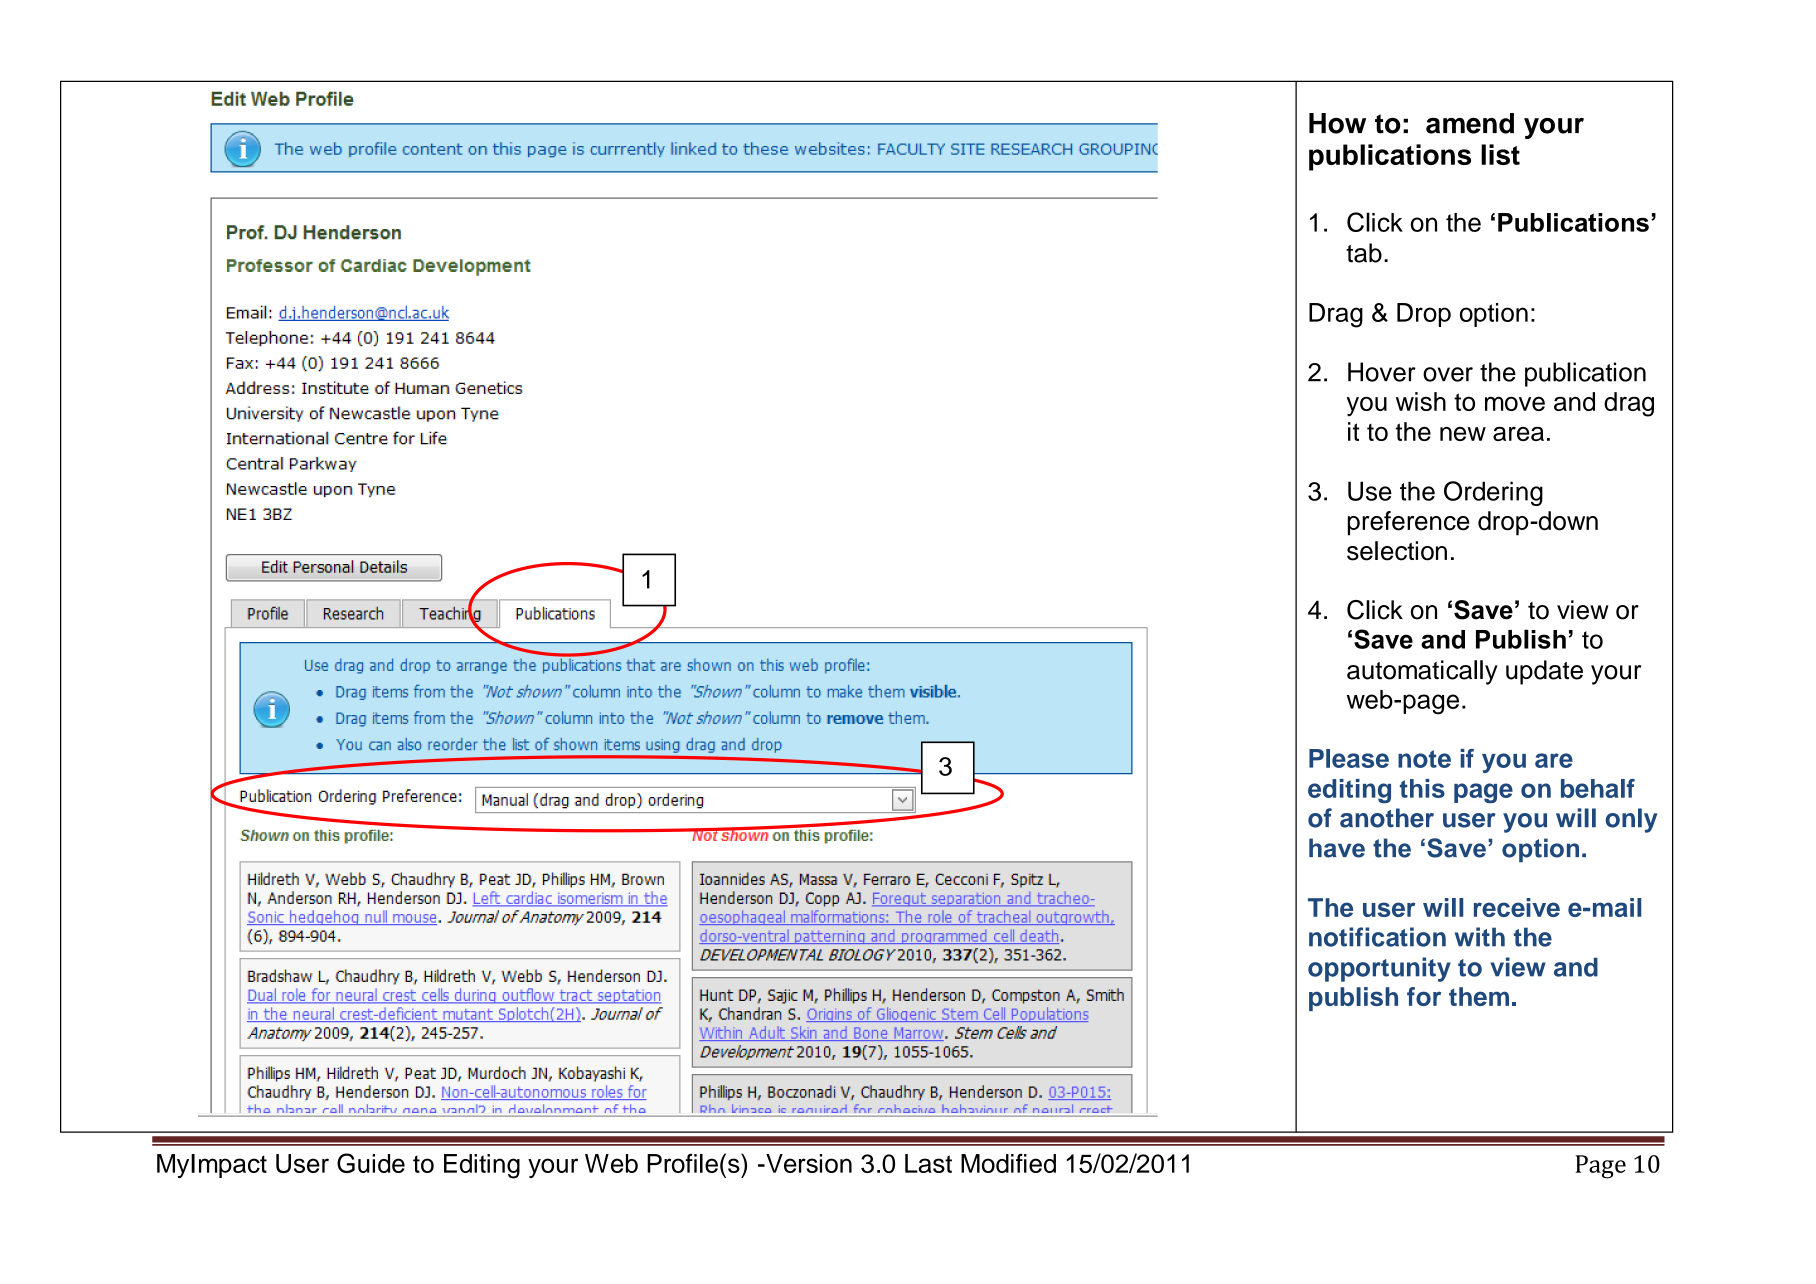 The image size is (1816, 1284). Describe the element at coordinates (1422, 672) in the page. I see `automatically` at that location.
